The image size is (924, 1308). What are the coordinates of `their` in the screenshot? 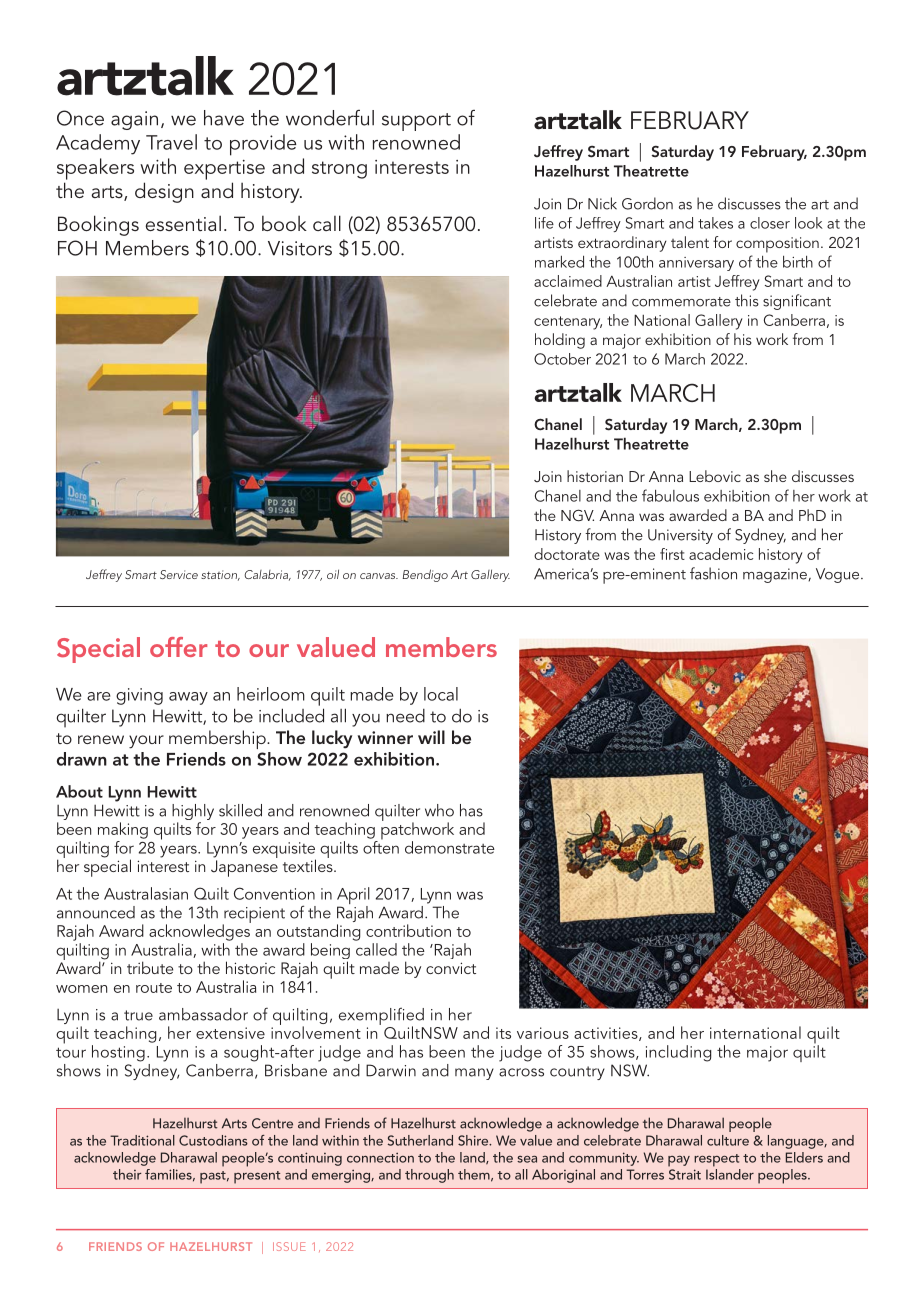 It's located at (127, 1174).
